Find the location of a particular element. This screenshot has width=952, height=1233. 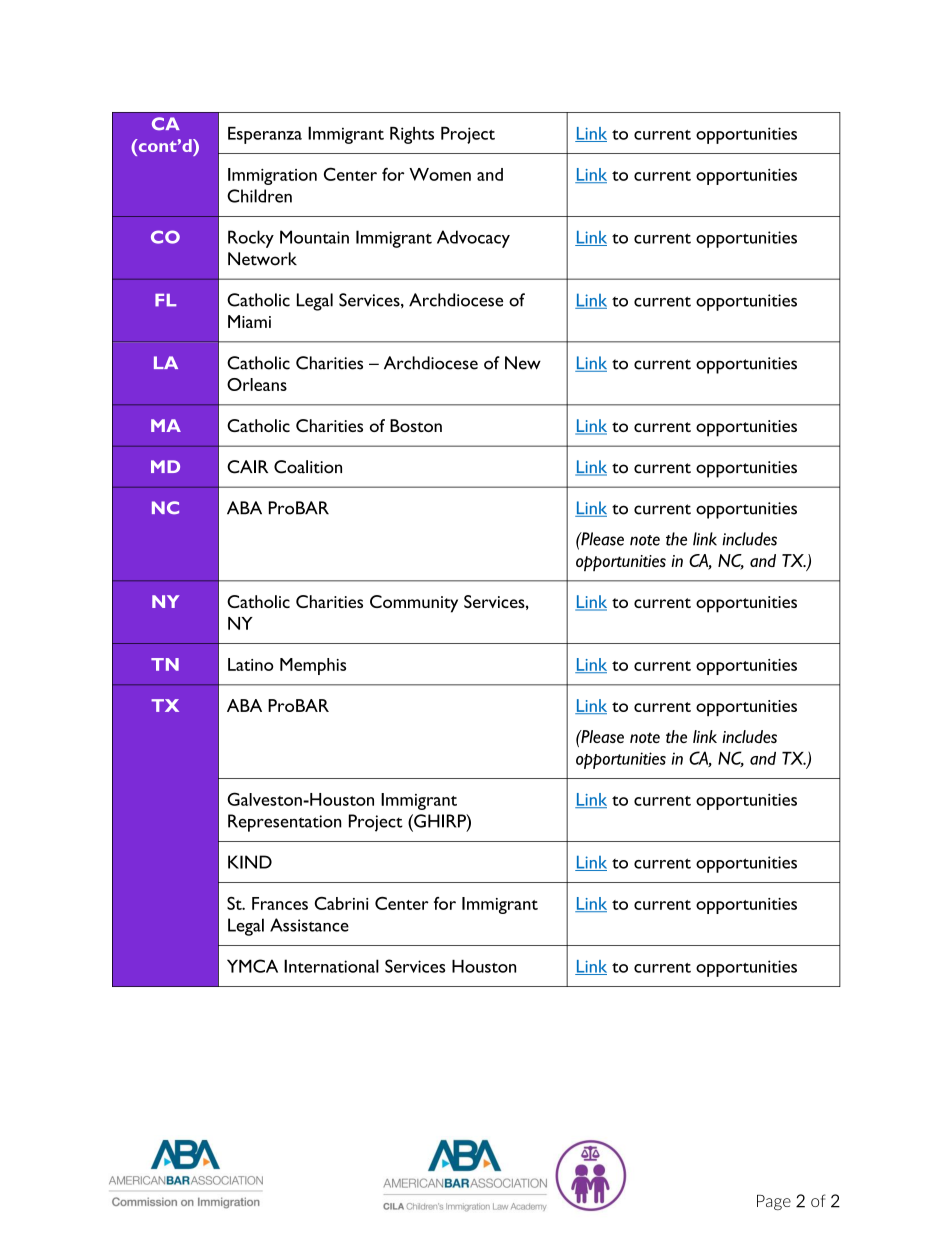

Frances is located at coordinates (280, 903).
